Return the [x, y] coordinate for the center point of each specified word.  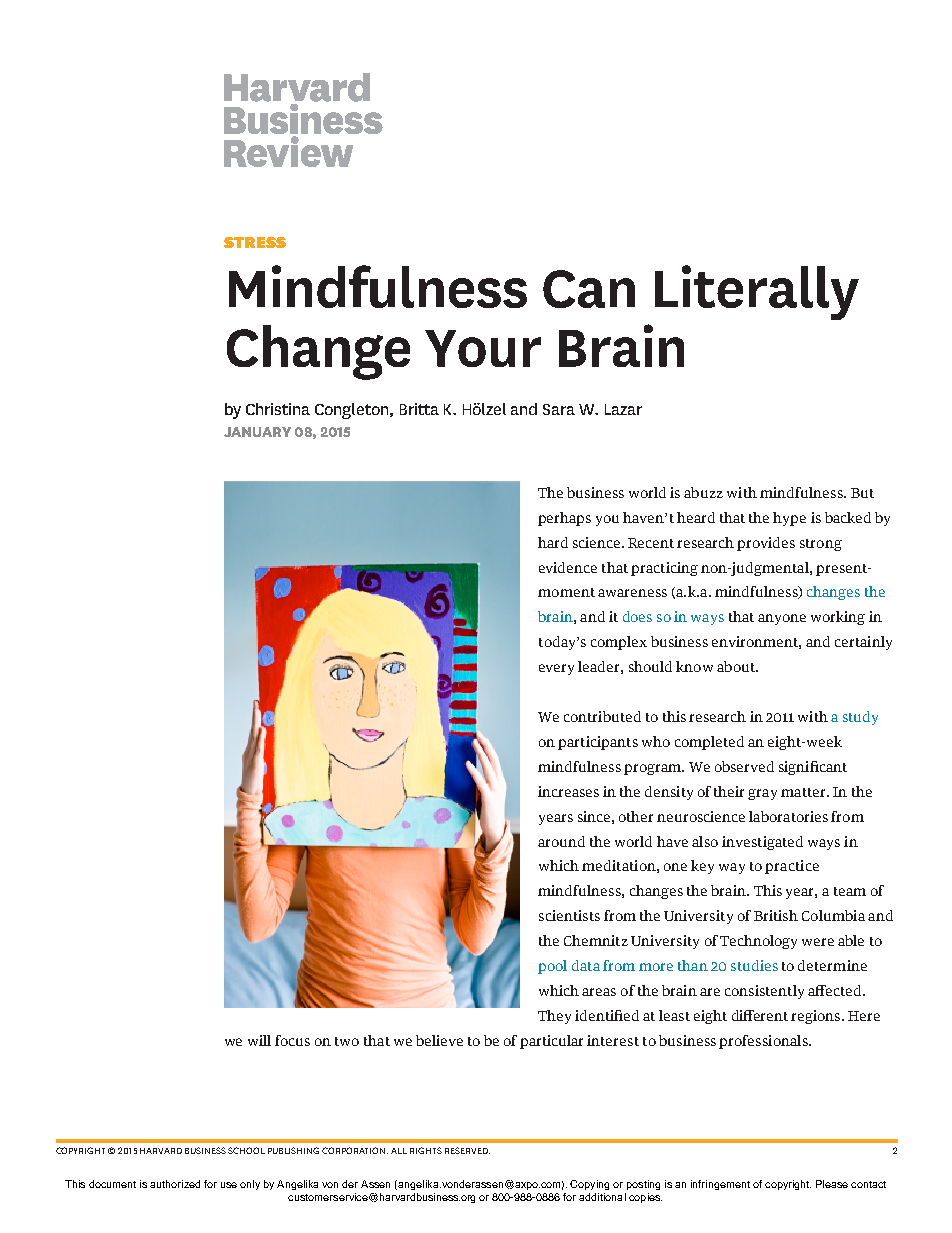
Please [832, 1184]
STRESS [255, 242]
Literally [757, 292]
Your [483, 348]
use [229, 1185]
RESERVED [467, 1150]
